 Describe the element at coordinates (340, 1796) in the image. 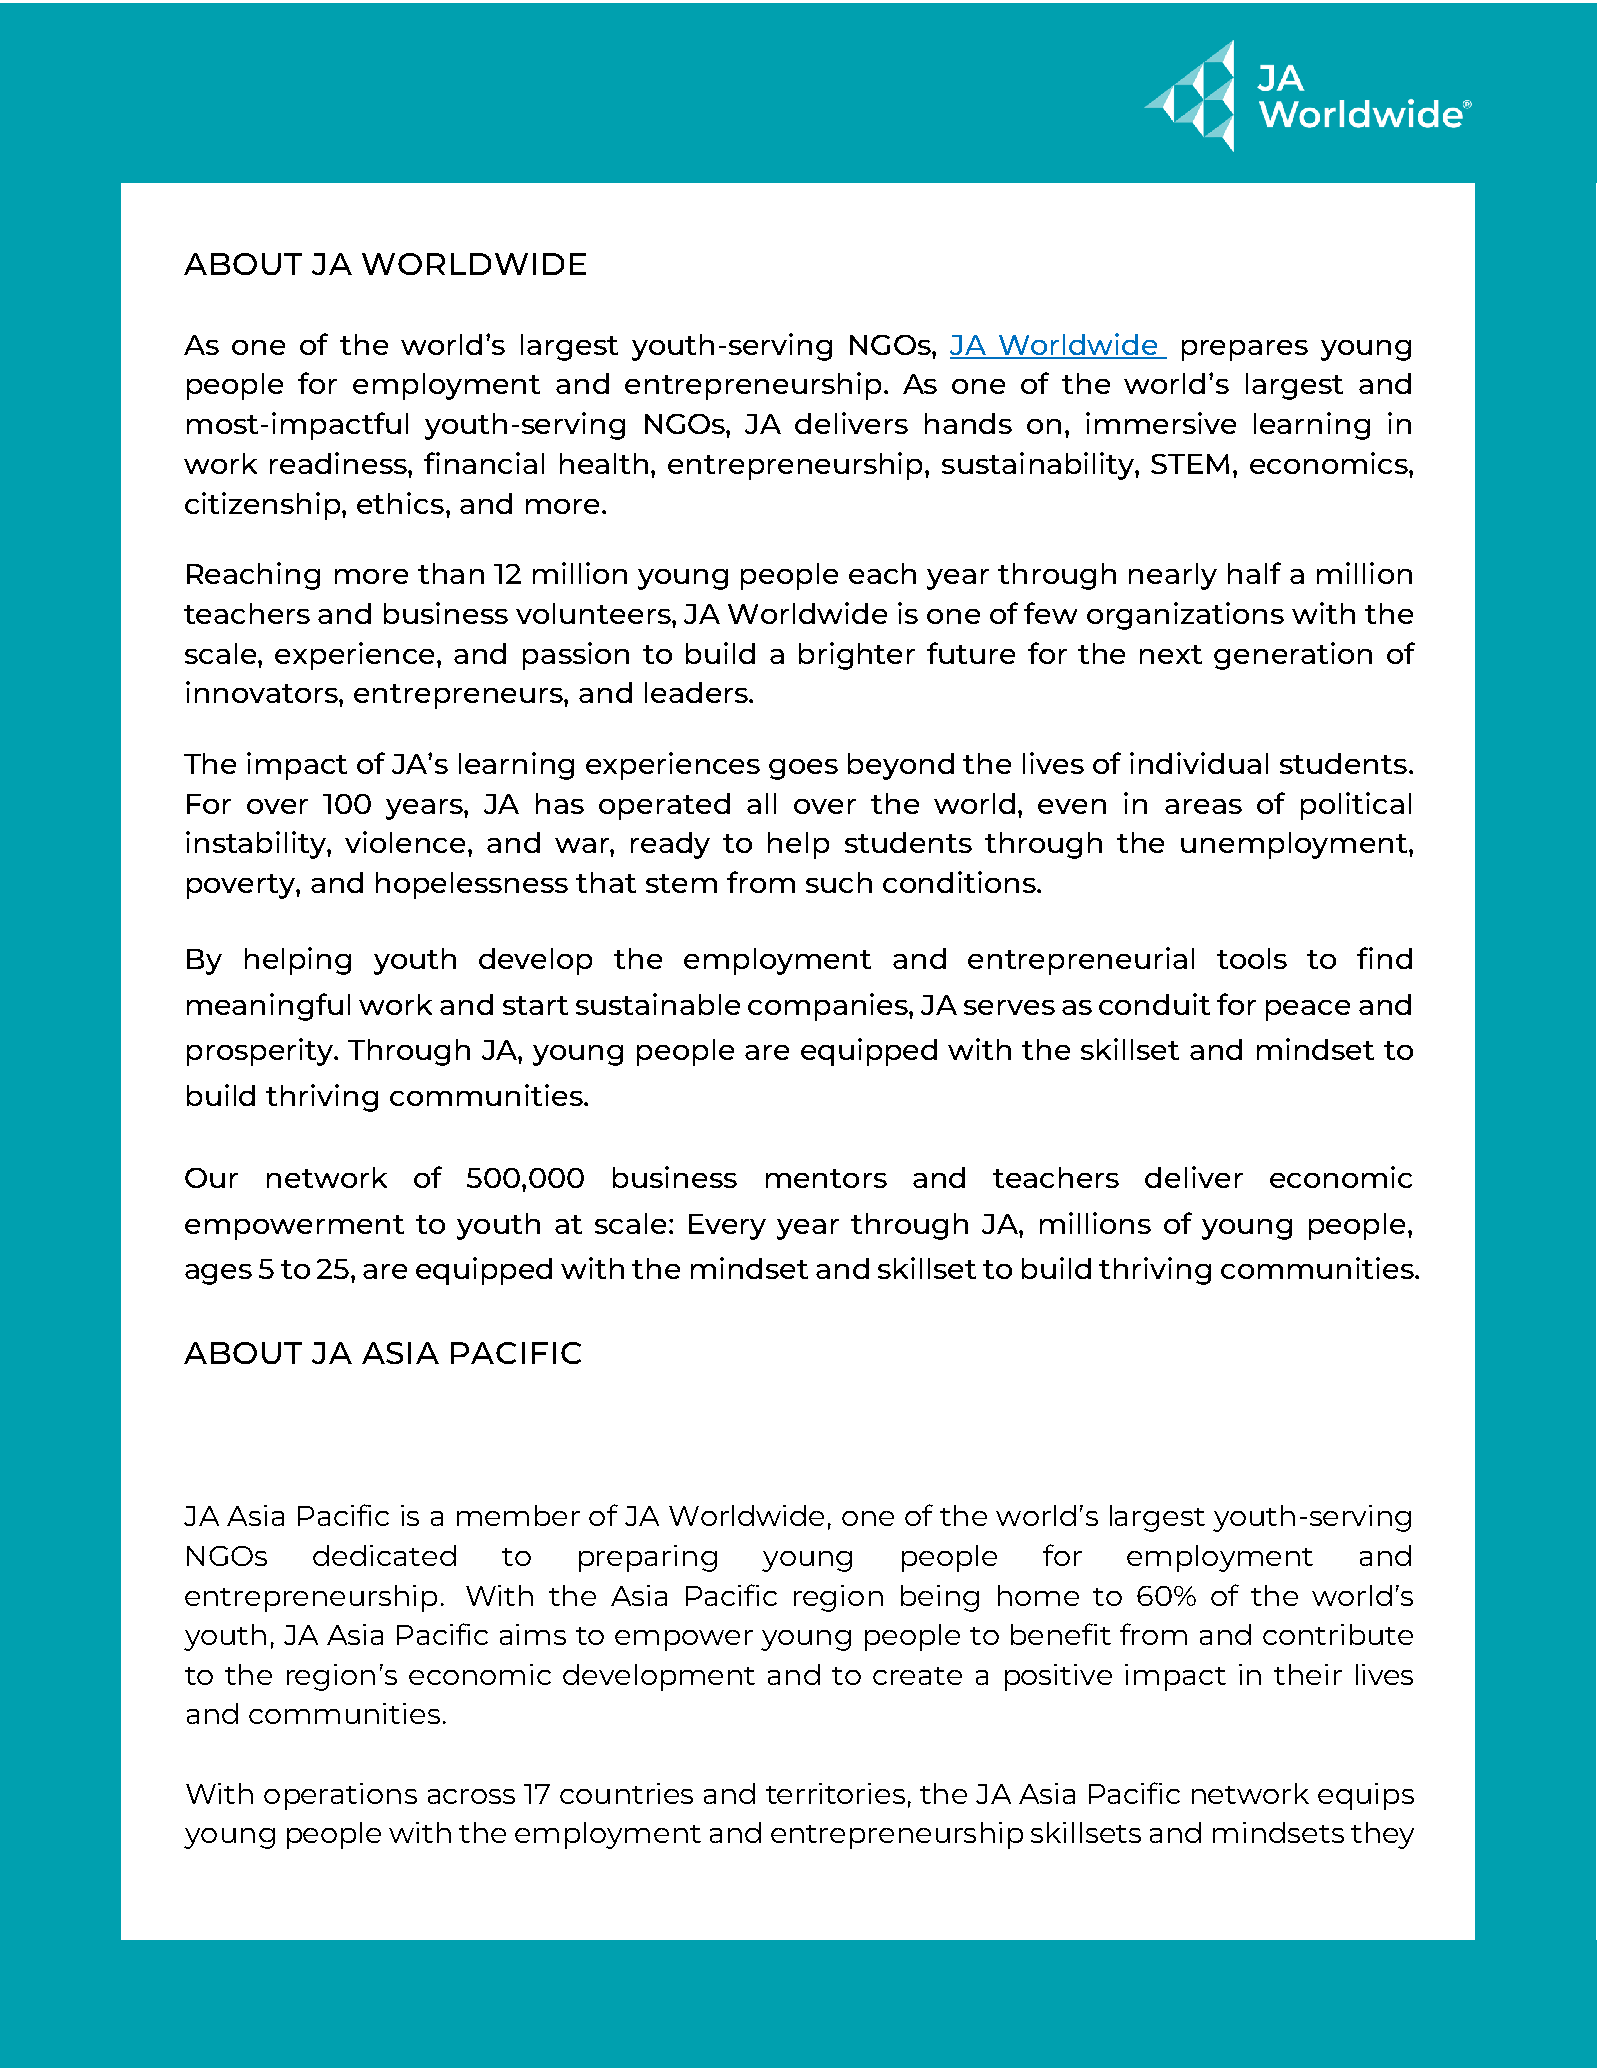

I see `operations` at that location.
